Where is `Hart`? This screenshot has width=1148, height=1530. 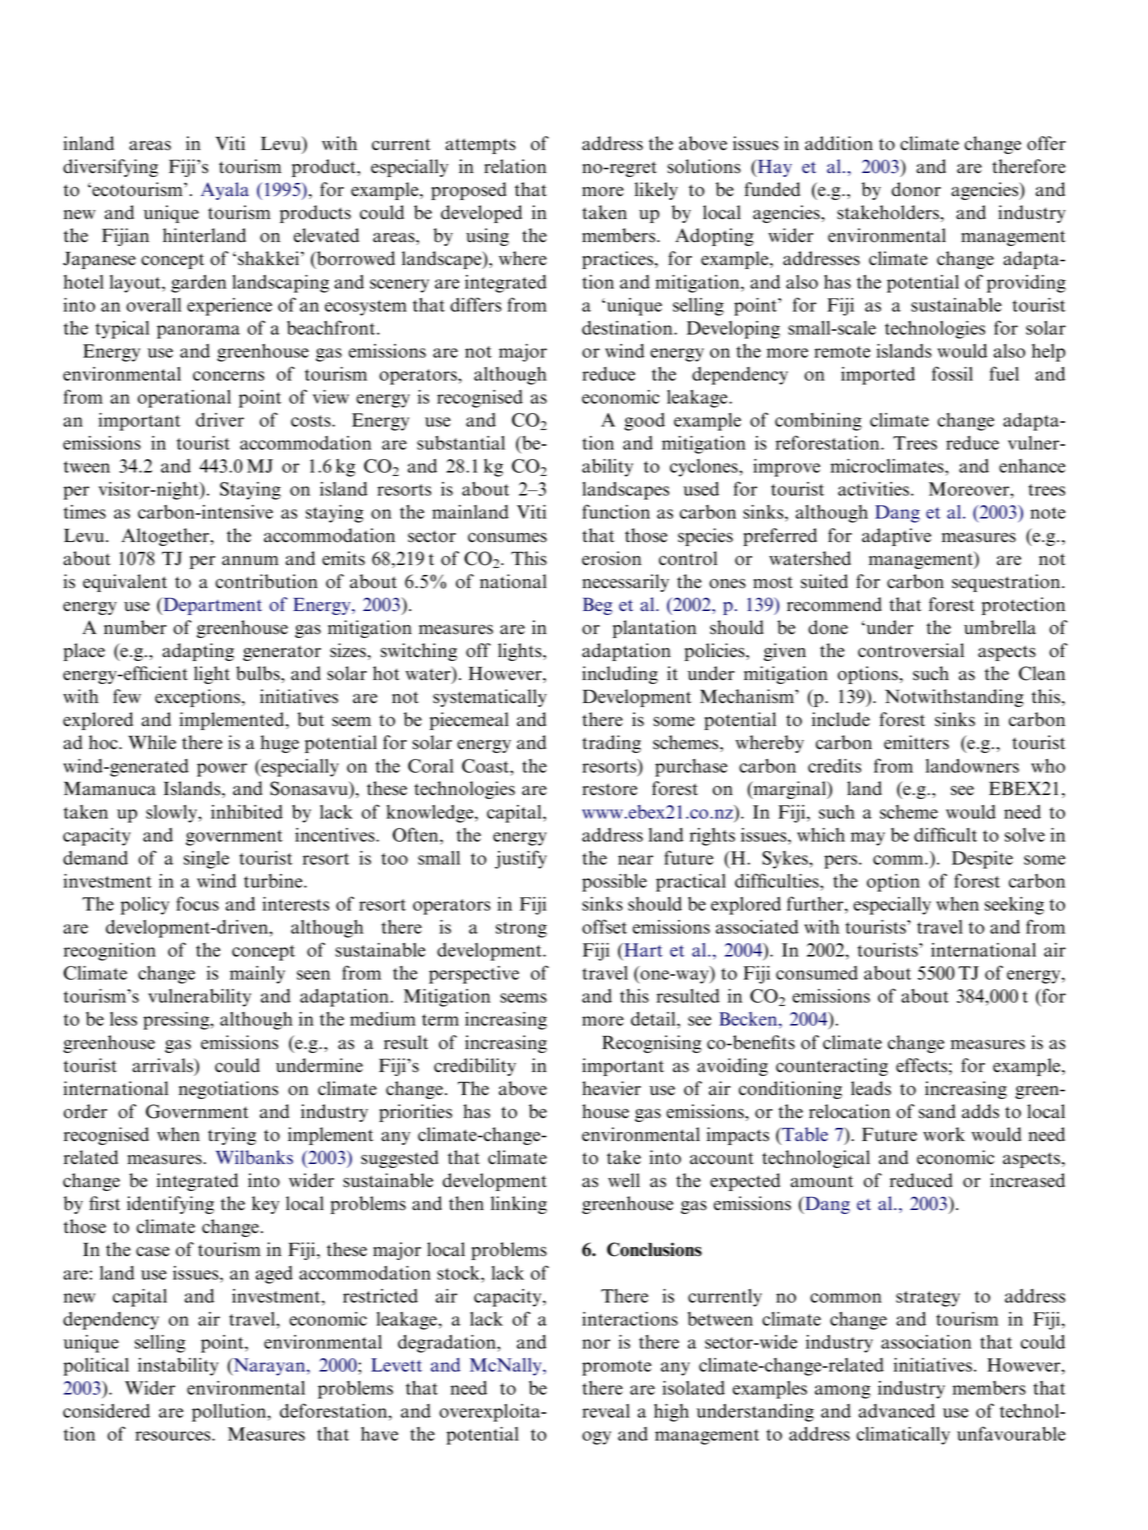
Hart is located at coordinates (642, 951).
